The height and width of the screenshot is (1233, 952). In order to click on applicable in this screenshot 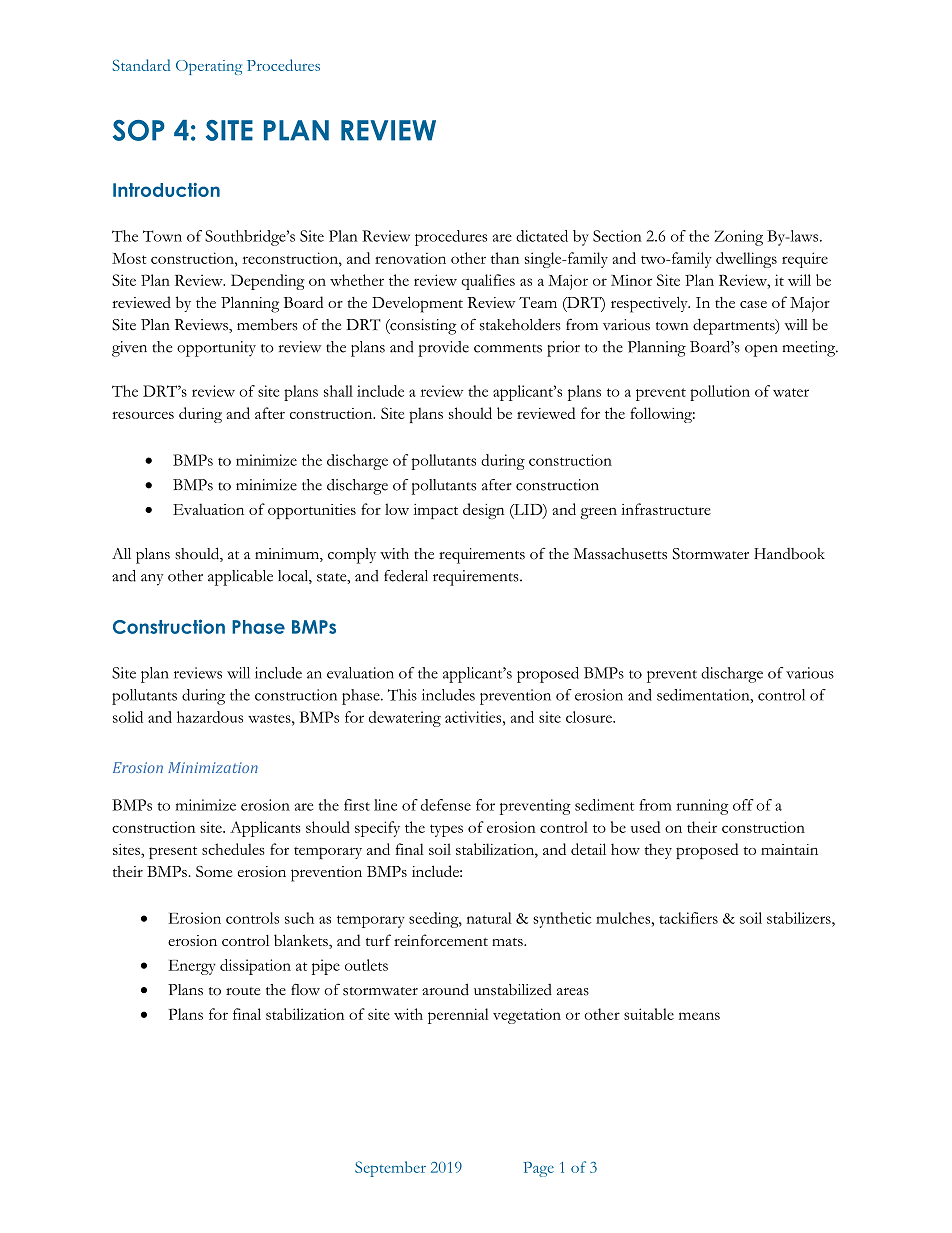, I will do `click(240, 578)`.
